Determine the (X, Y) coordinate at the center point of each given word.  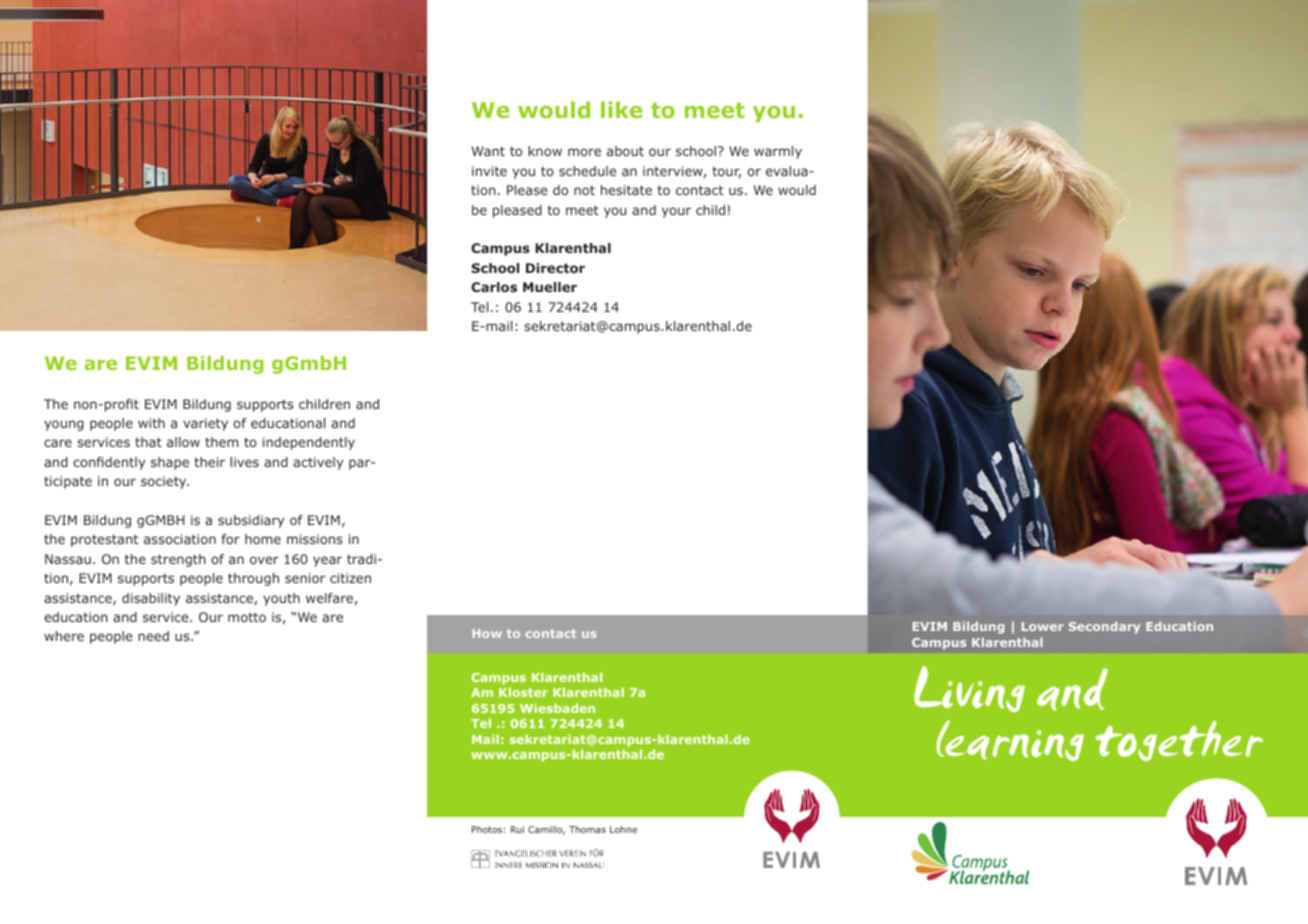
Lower (1043, 626)
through (253, 579)
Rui (517, 829)
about (625, 151)
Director (555, 268)
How (487, 633)
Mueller (550, 287)
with (151, 423)
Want (488, 151)
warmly (778, 152)
